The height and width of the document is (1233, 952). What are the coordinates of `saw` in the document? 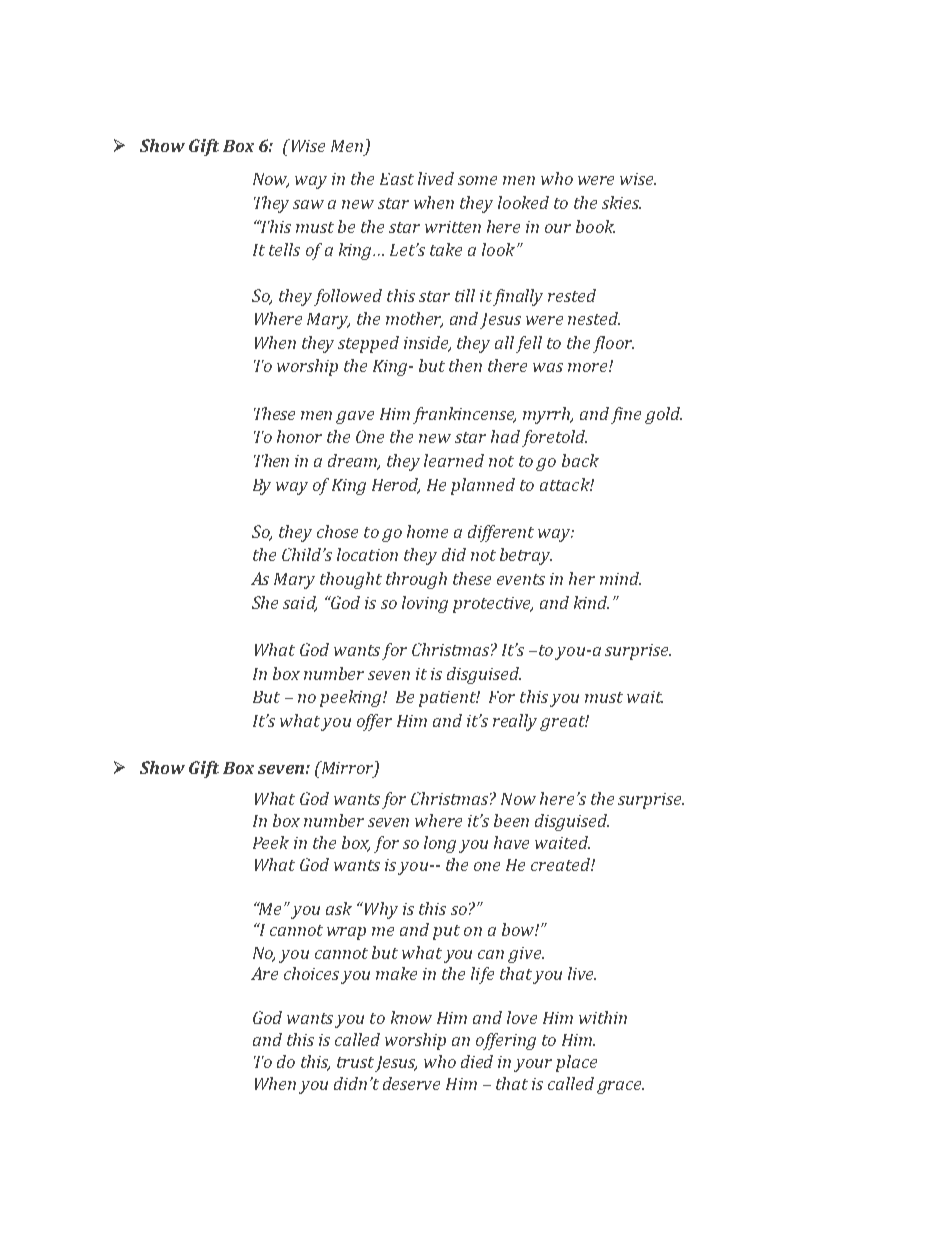 It's located at (308, 204).
